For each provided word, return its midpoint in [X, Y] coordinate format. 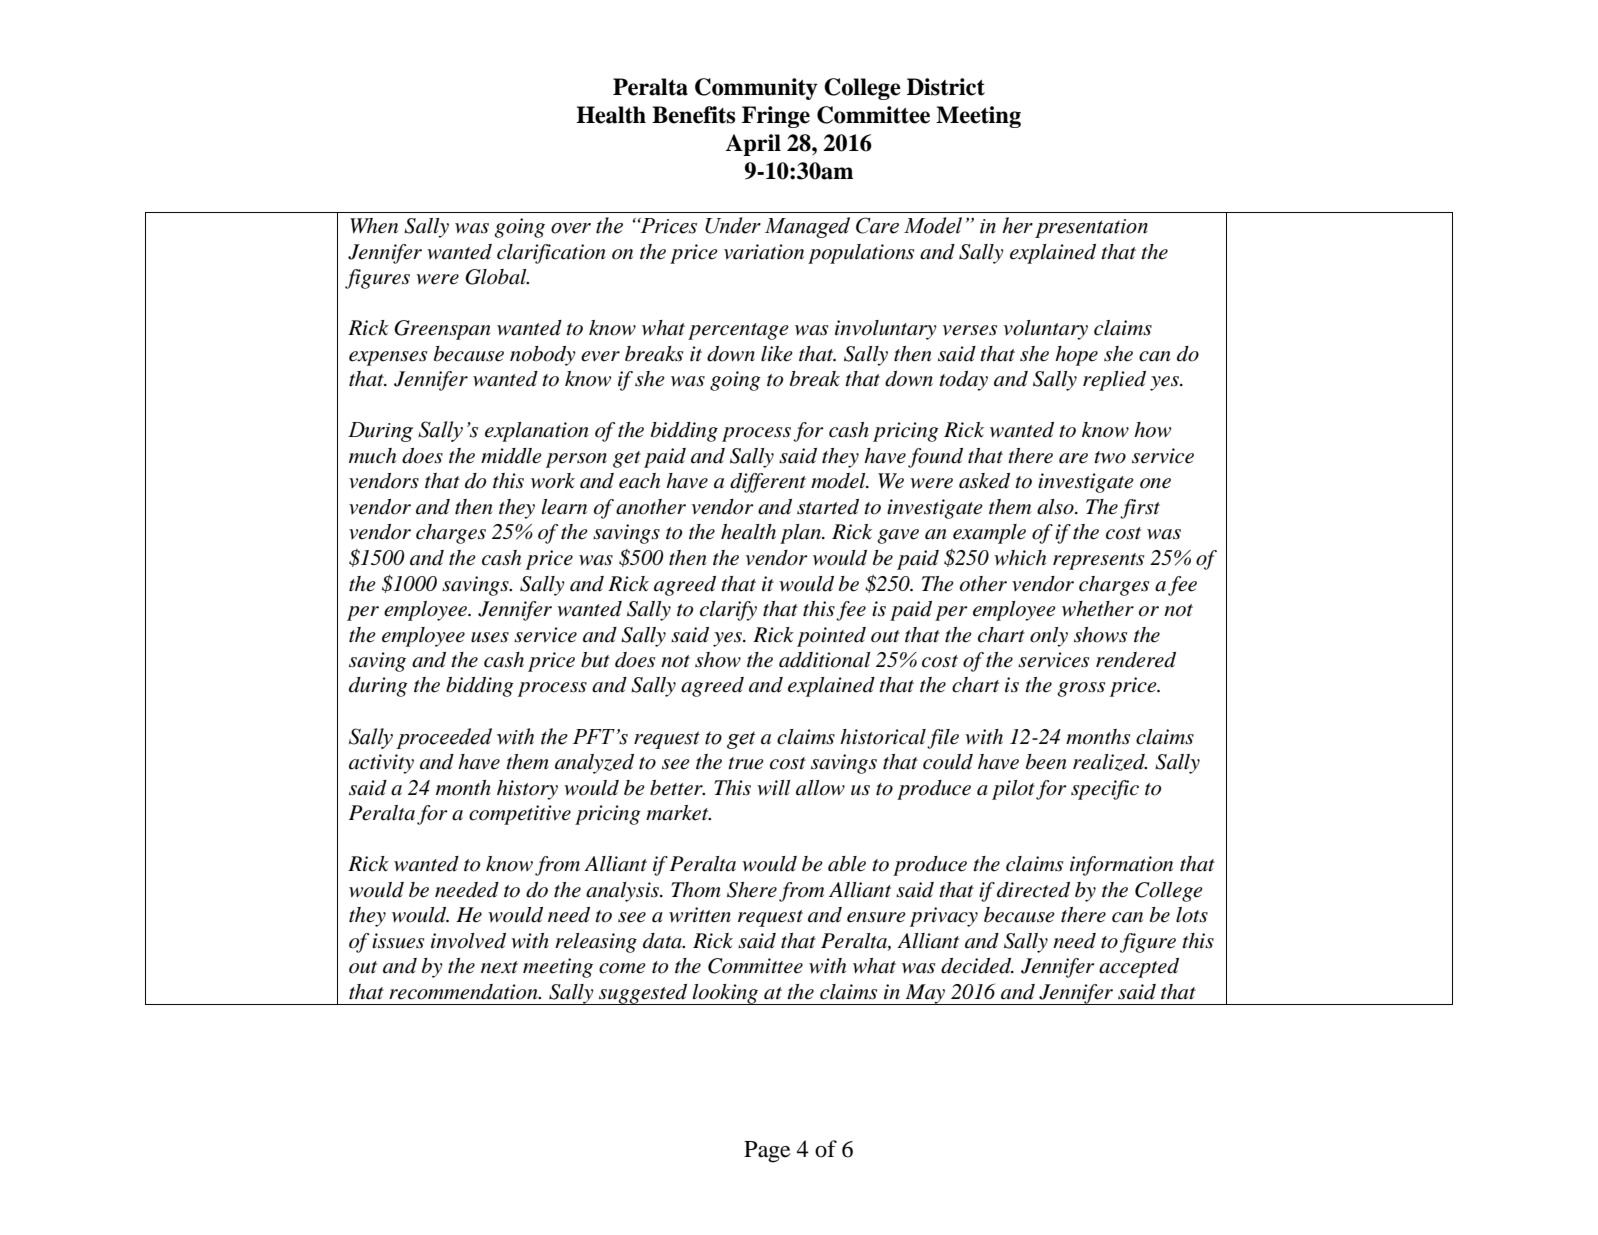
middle [511, 456]
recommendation [464, 992]
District [946, 87]
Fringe [776, 117]
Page [767, 1152]
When [374, 226]
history [527, 790]
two [1110, 457]
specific [1105, 790]
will [773, 787]
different [768, 483]
